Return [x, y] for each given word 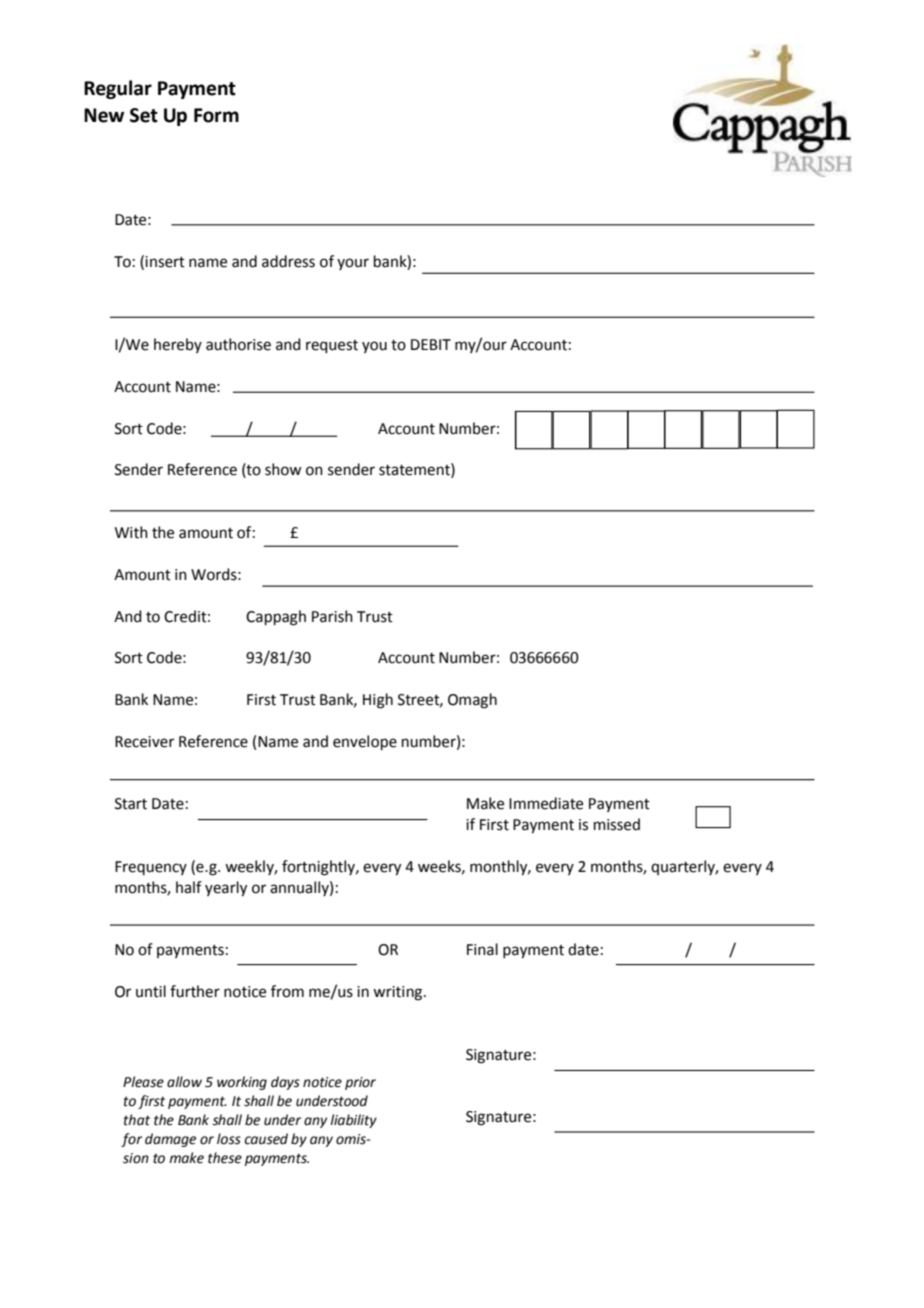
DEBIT [431, 344]
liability [353, 1121]
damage [170, 1140]
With [131, 532]
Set [144, 115]
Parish [332, 616]
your [353, 264]
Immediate [546, 803]
